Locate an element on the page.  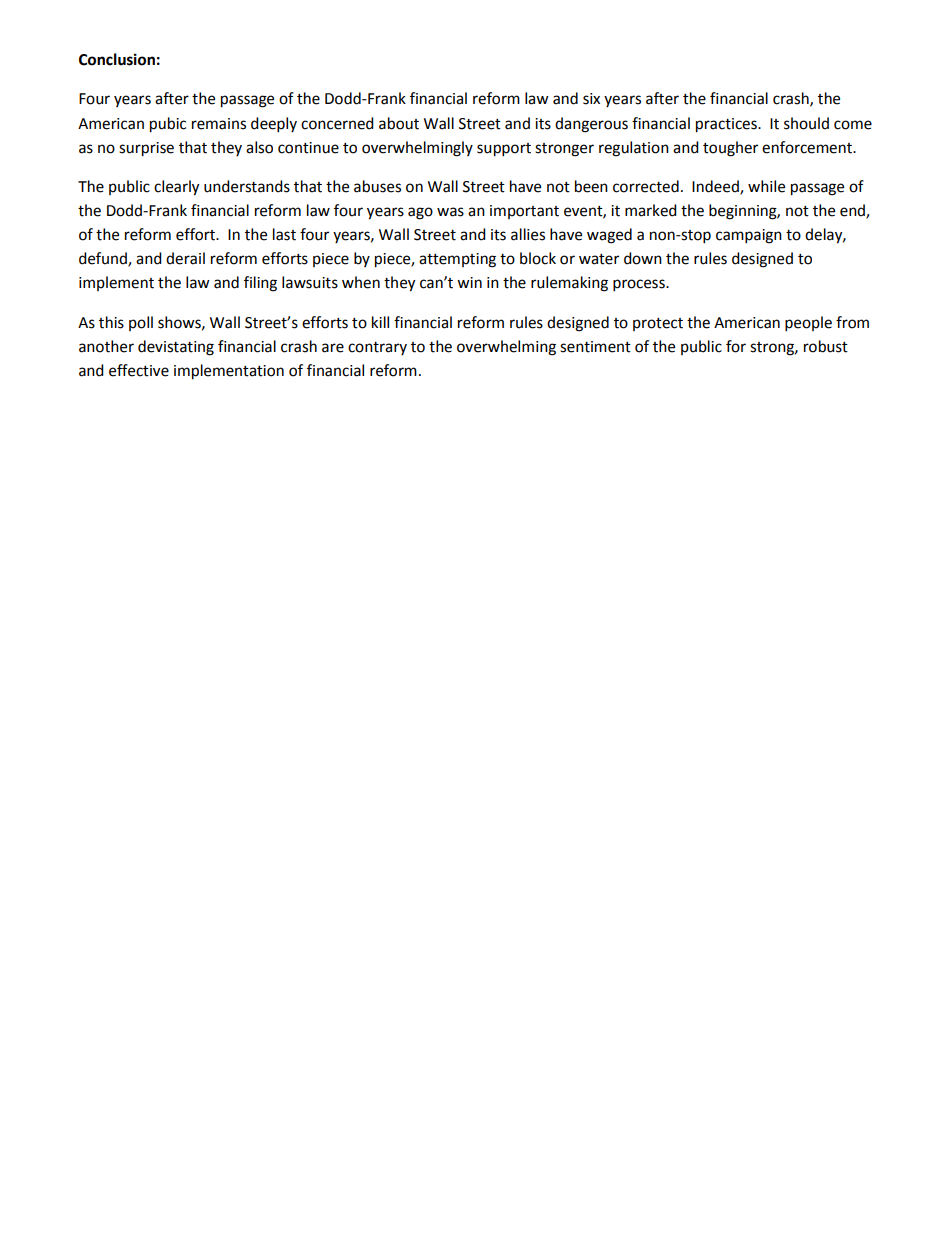
support is located at coordinates (504, 150).
